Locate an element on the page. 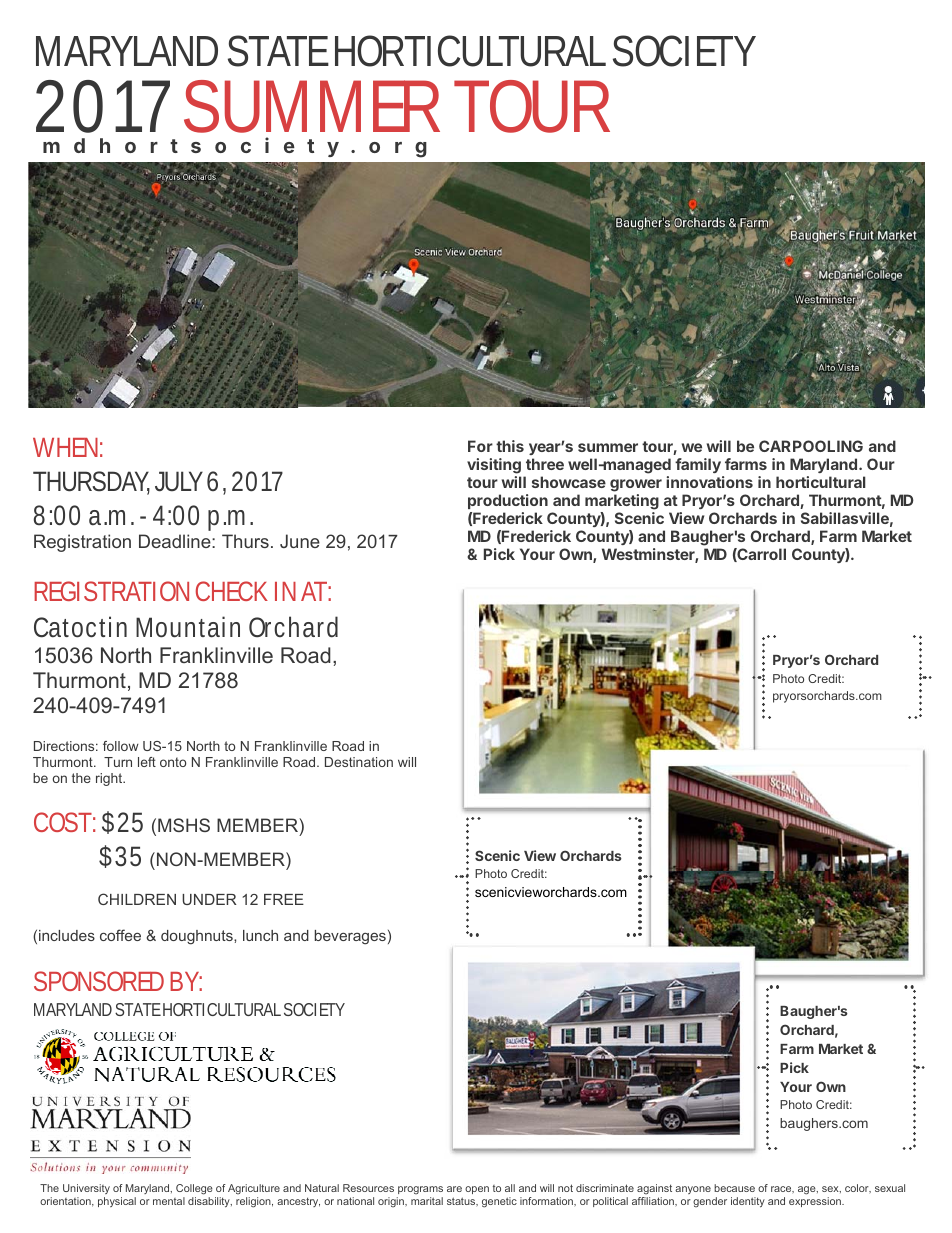  CARPOOLING is located at coordinates (811, 446).
